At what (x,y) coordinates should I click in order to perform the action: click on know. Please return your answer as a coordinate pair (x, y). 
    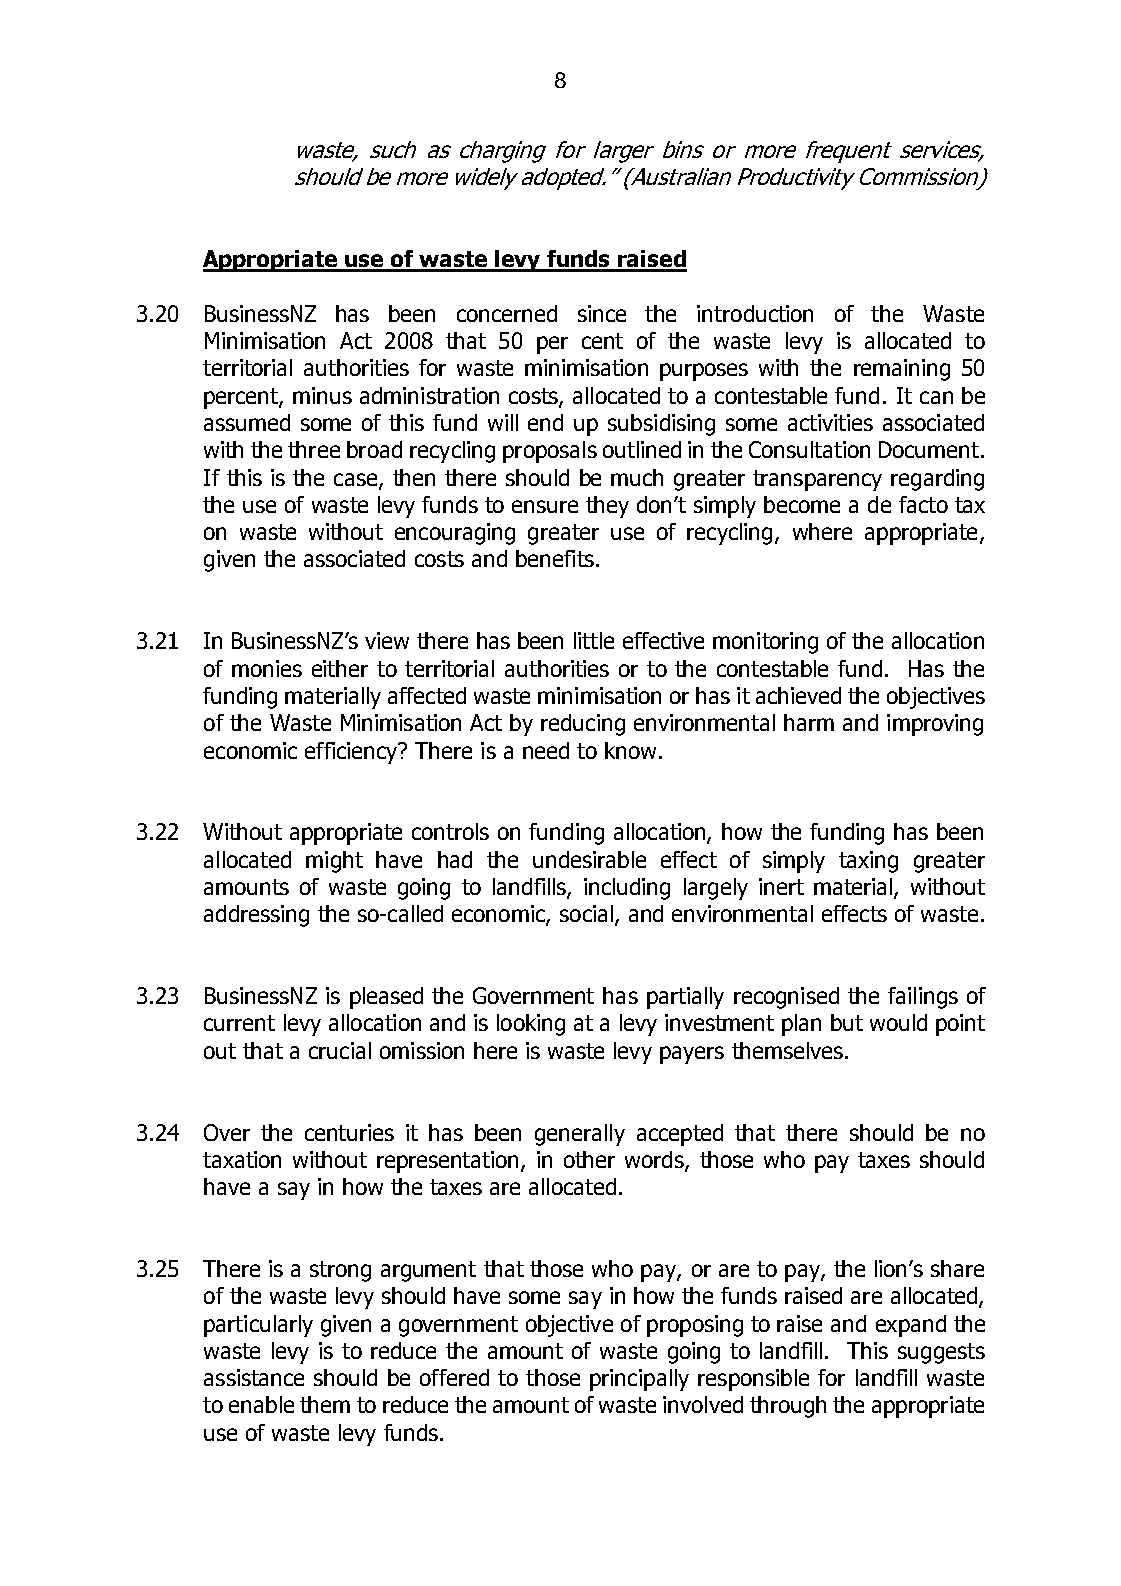
    Looking at the image, I should click on (630, 750).
